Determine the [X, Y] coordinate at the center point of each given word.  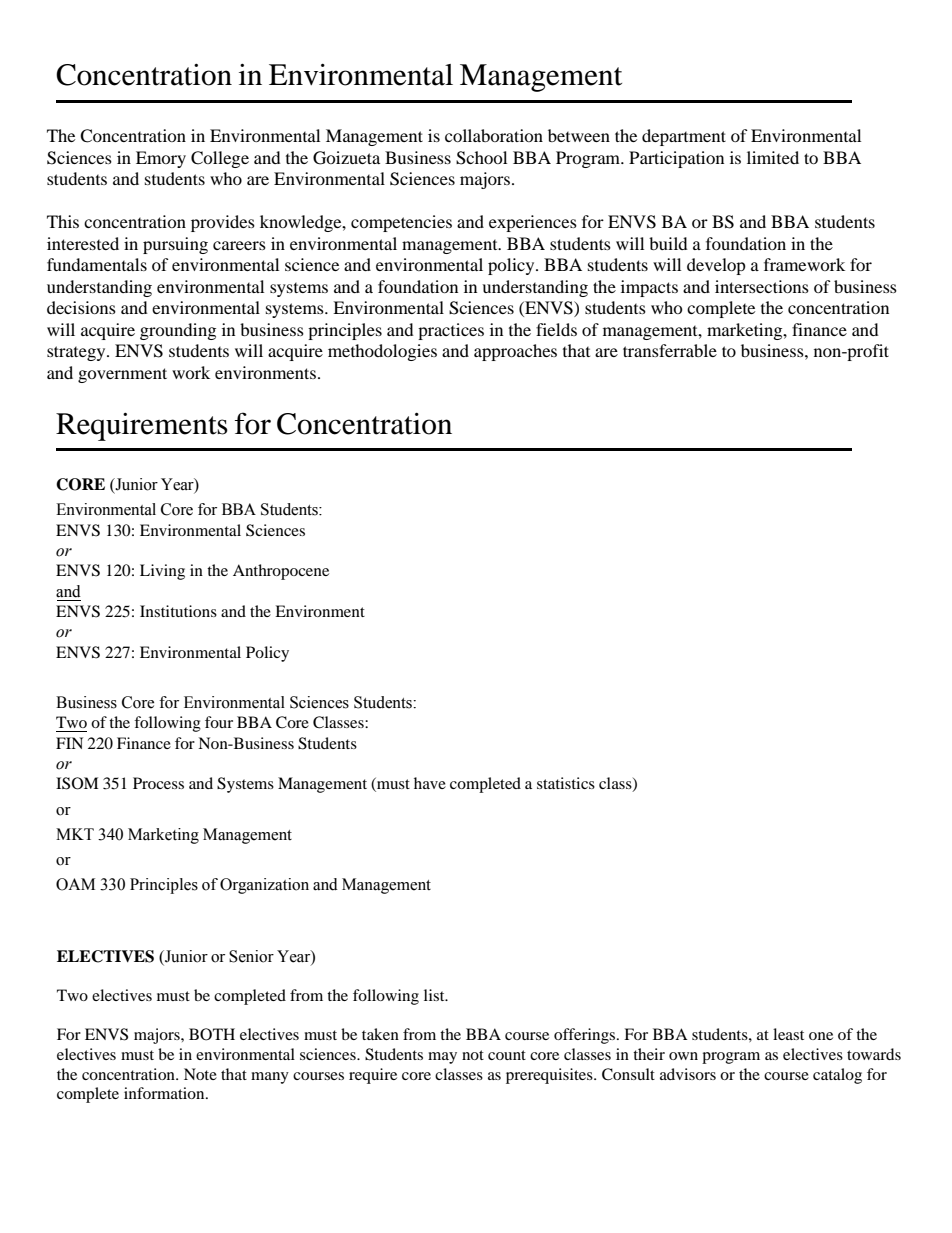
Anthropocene [281, 572]
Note [200, 1074]
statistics [566, 783]
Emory [161, 159]
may [442, 1058]
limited [773, 157]
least [788, 1034]
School [481, 158]
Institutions [178, 611]
